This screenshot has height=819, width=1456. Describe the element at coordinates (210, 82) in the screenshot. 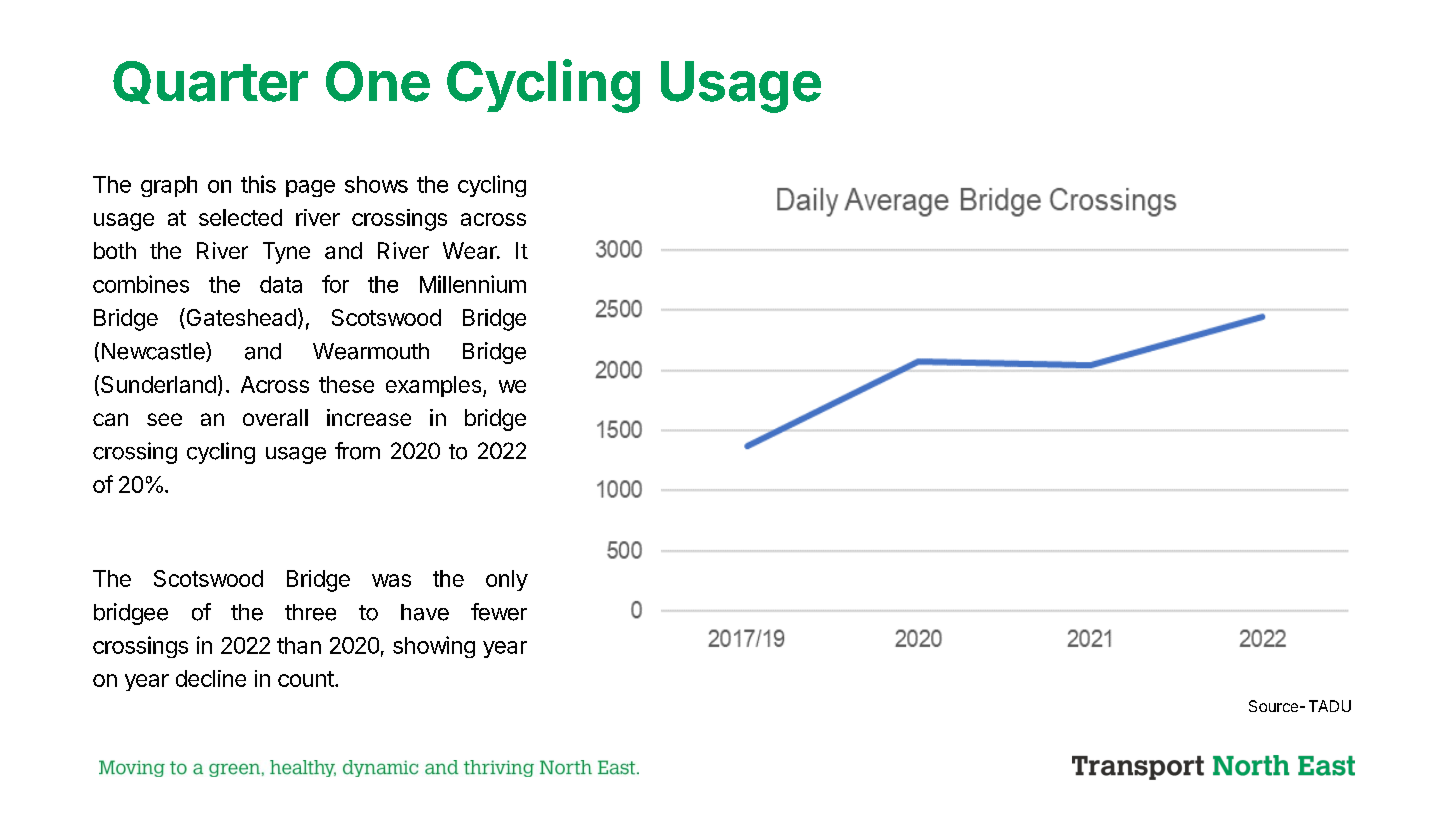

I see `Quarter` at that location.
